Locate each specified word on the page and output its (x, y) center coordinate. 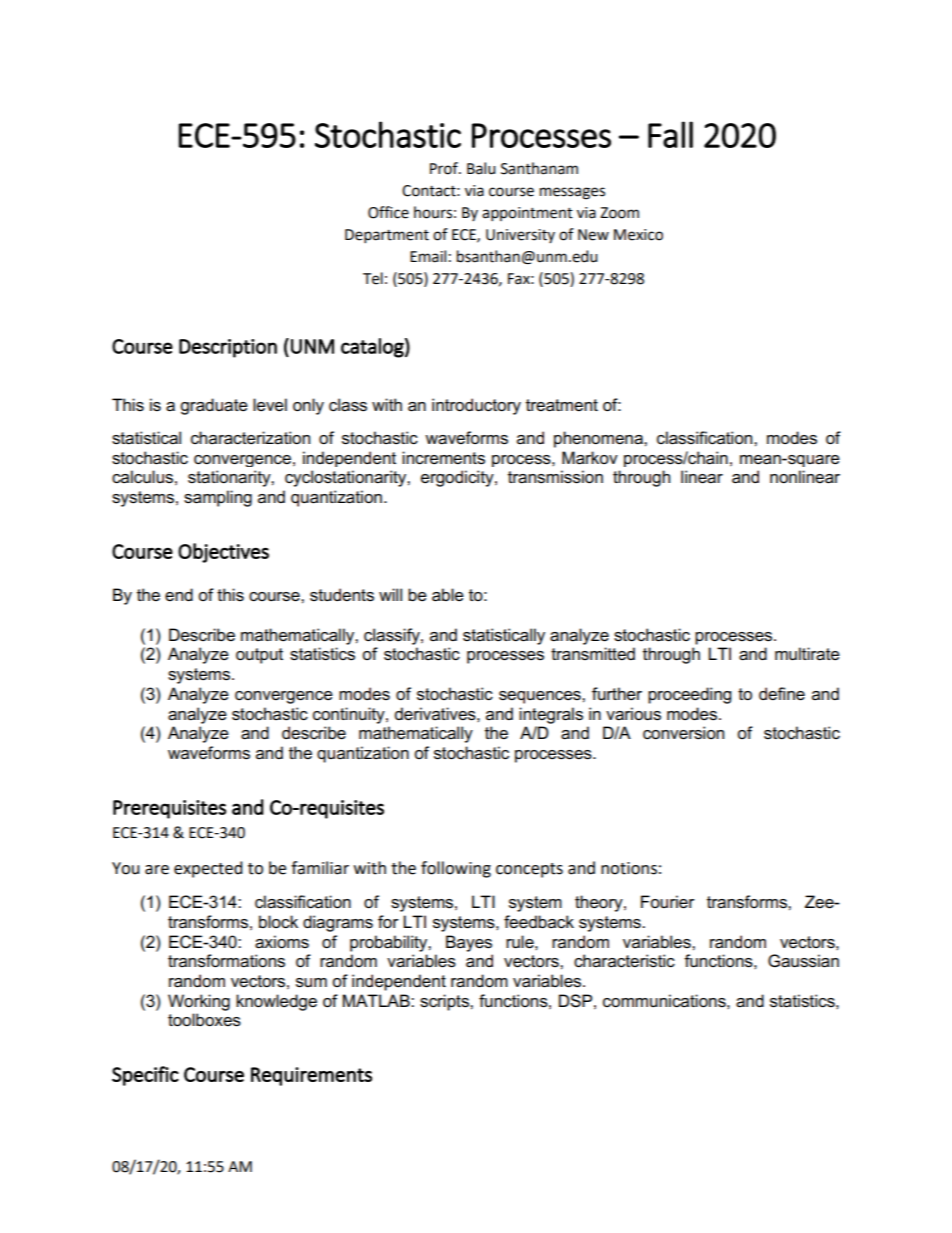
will (390, 594)
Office (388, 212)
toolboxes (204, 1020)
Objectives (223, 553)
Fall (670, 134)
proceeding (689, 695)
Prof (445, 168)
